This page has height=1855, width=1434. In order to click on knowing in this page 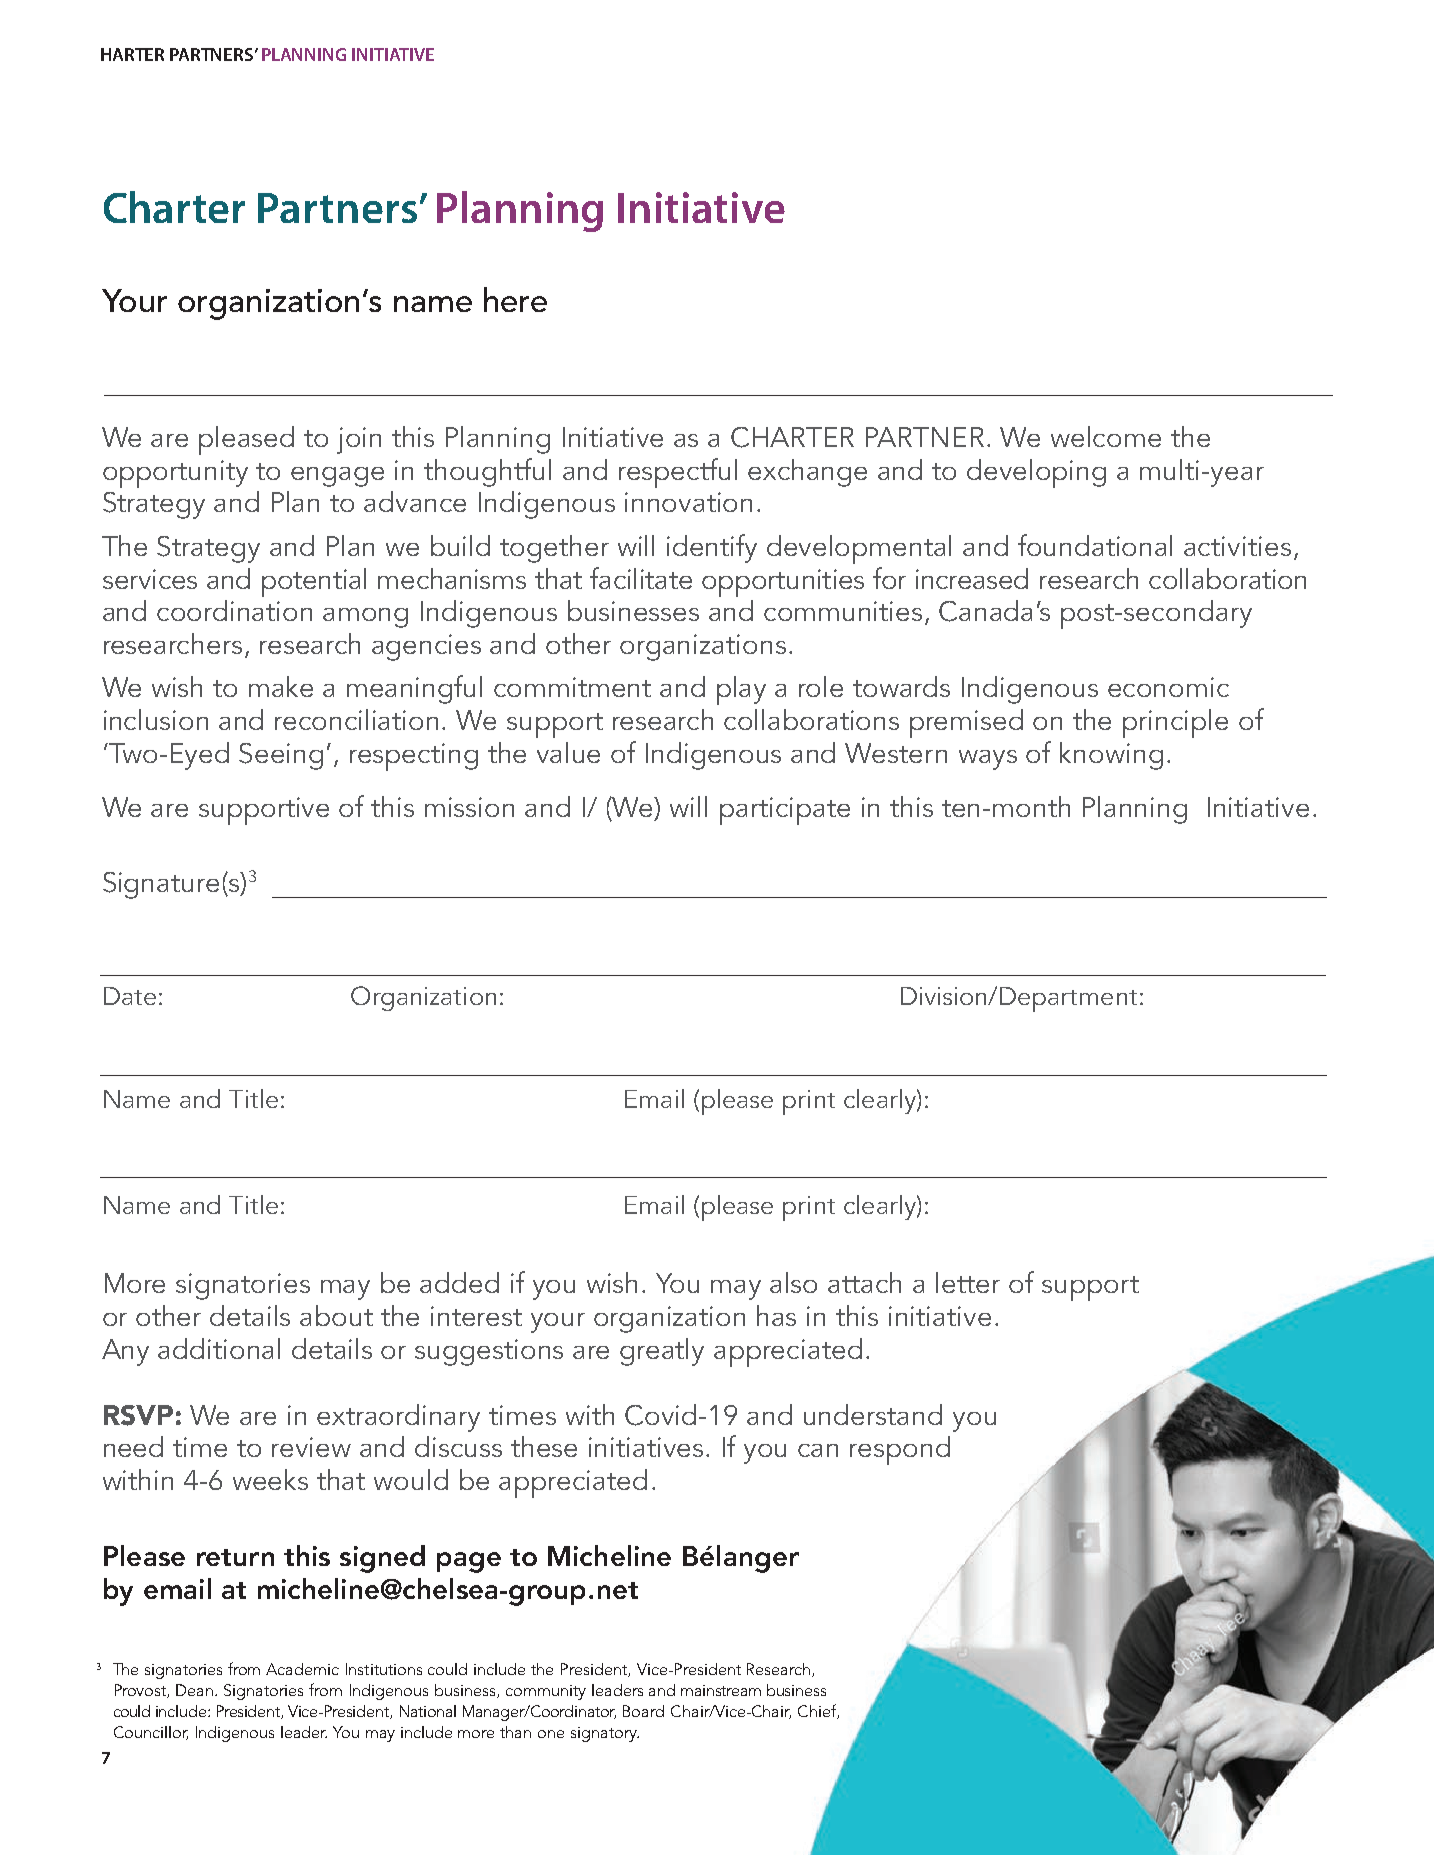, I will do `click(1111, 756)`.
